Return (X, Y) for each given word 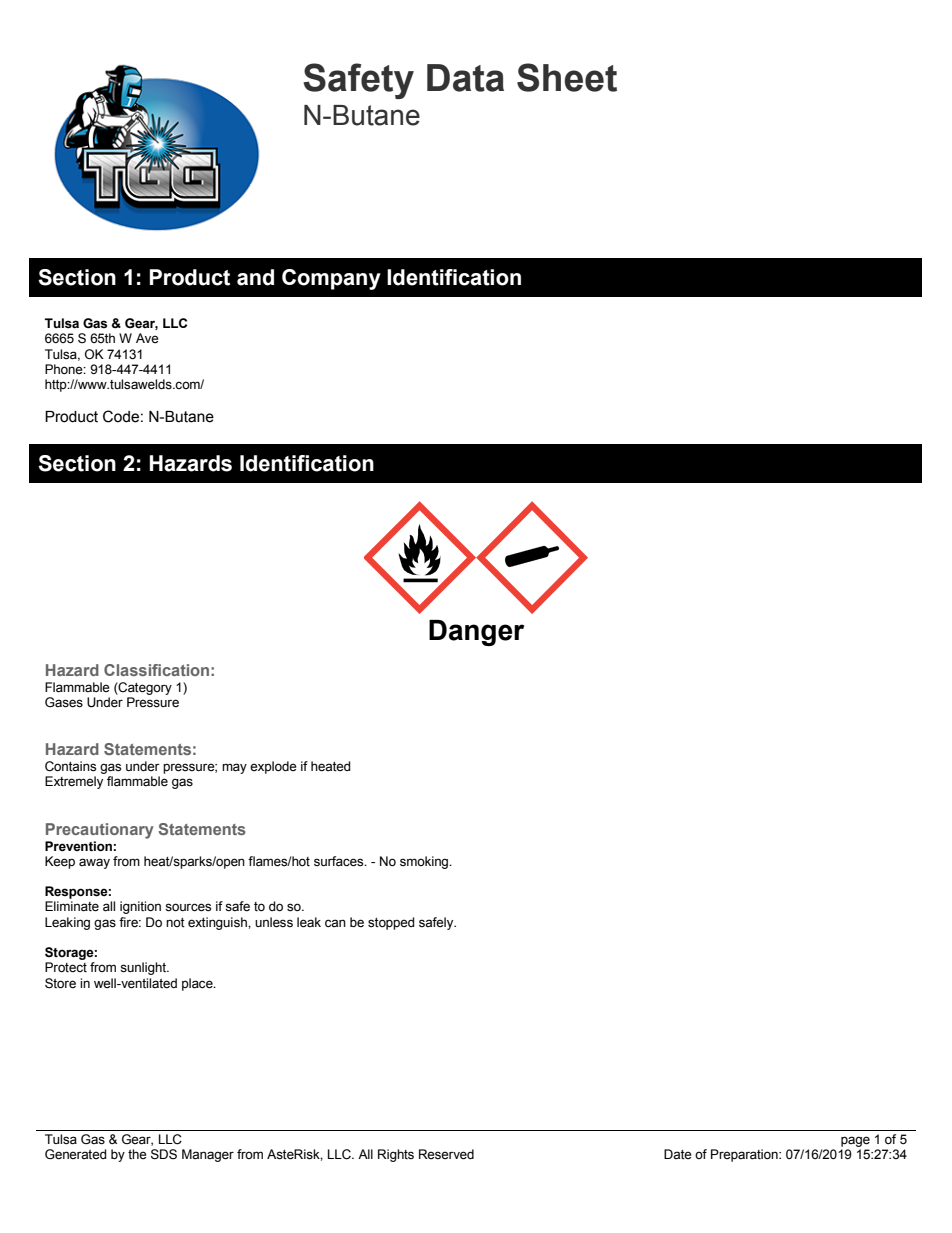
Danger (476, 633)
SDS (164, 1154)
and (255, 277)
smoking (425, 862)
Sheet (567, 77)
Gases (64, 702)
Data (465, 78)
